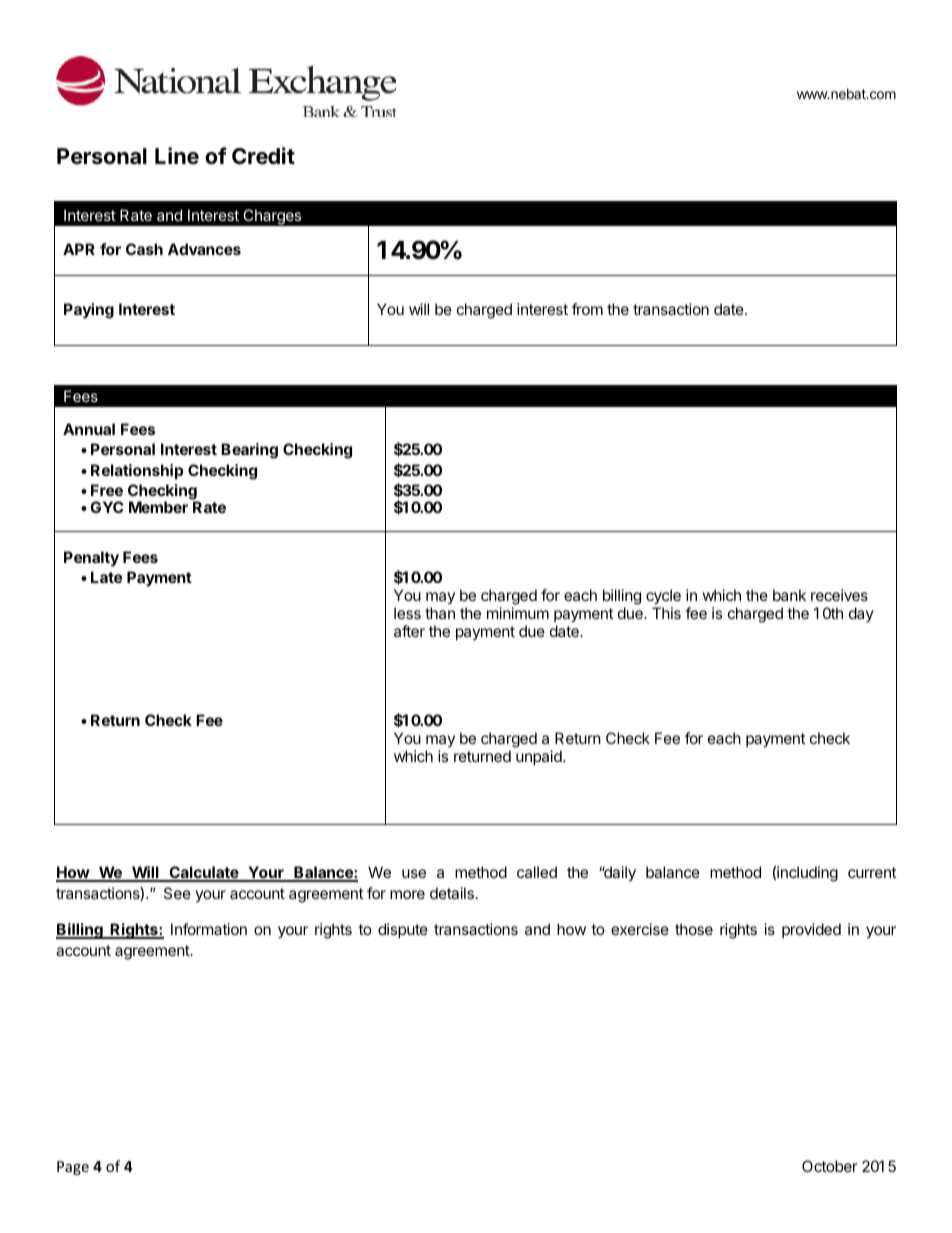 The image size is (952, 1233). Describe the element at coordinates (830, 1166) in the screenshot. I see `October` at that location.
